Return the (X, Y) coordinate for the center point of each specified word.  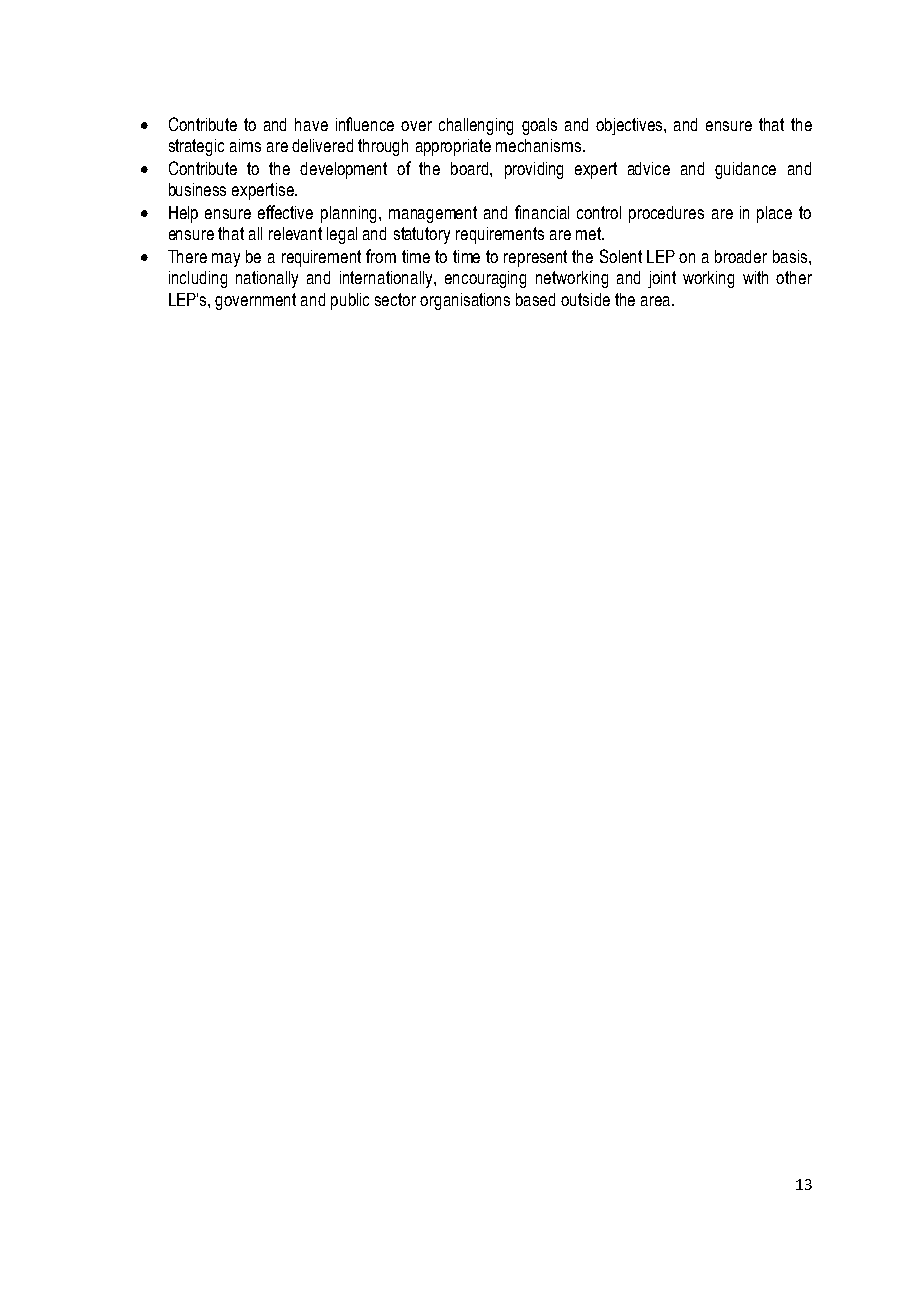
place (774, 214)
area (657, 301)
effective (285, 212)
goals (539, 126)
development (343, 170)
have (311, 124)
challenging (476, 126)
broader (741, 256)
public (350, 301)
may (226, 260)
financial (542, 212)
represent (535, 258)
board (471, 168)
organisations (465, 301)
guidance (745, 170)
